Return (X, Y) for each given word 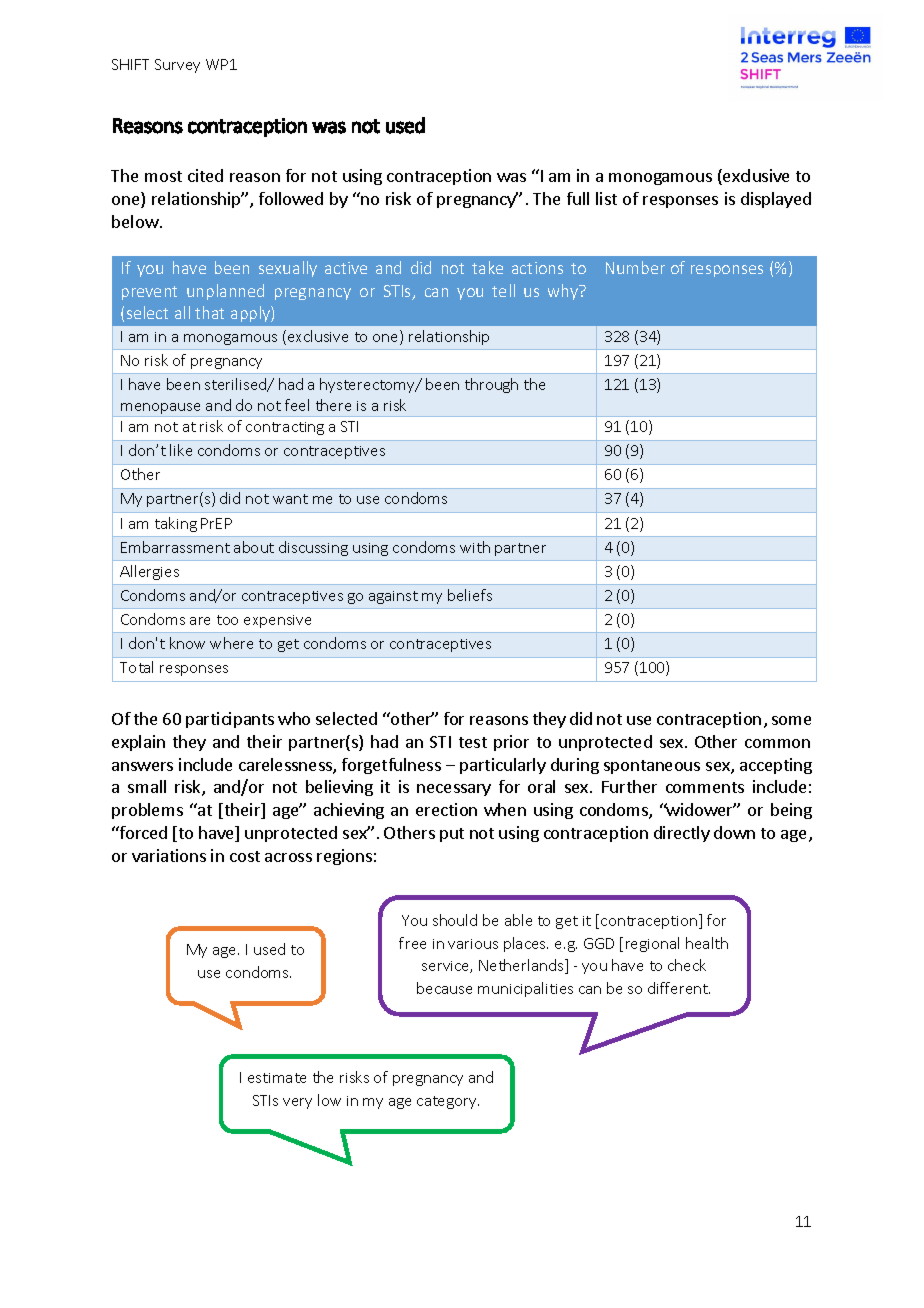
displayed (776, 200)
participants (230, 720)
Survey (177, 66)
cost (245, 856)
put (452, 835)
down (734, 832)
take (487, 267)
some (791, 720)
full (578, 198)
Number (635, 267)
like (181, 450)
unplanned (225, 292)
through (491, 385)
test (473, 742)
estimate (277, 1078)
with (475, 547)
